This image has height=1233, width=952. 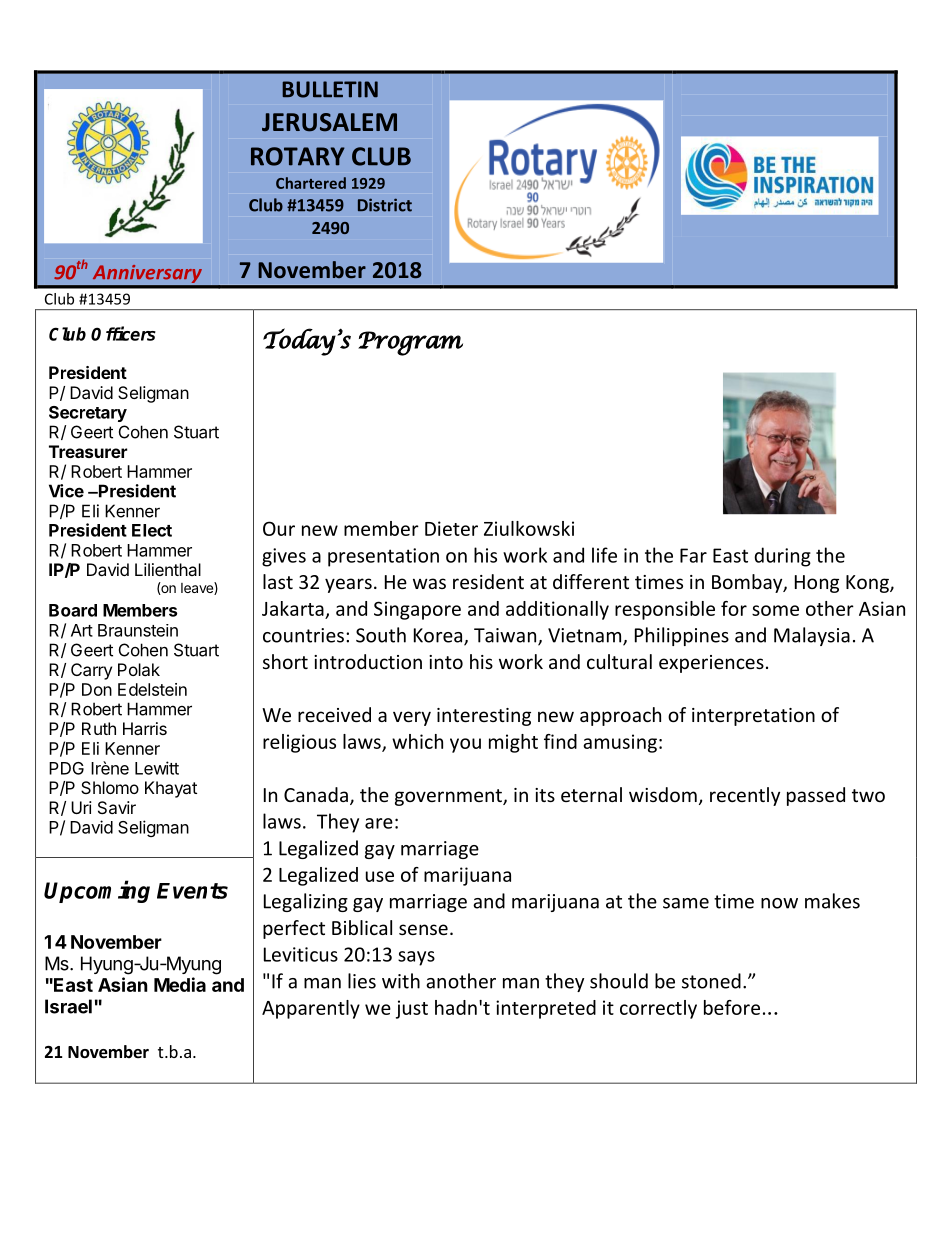 I want to click on says, so click(x=416, y=958).
